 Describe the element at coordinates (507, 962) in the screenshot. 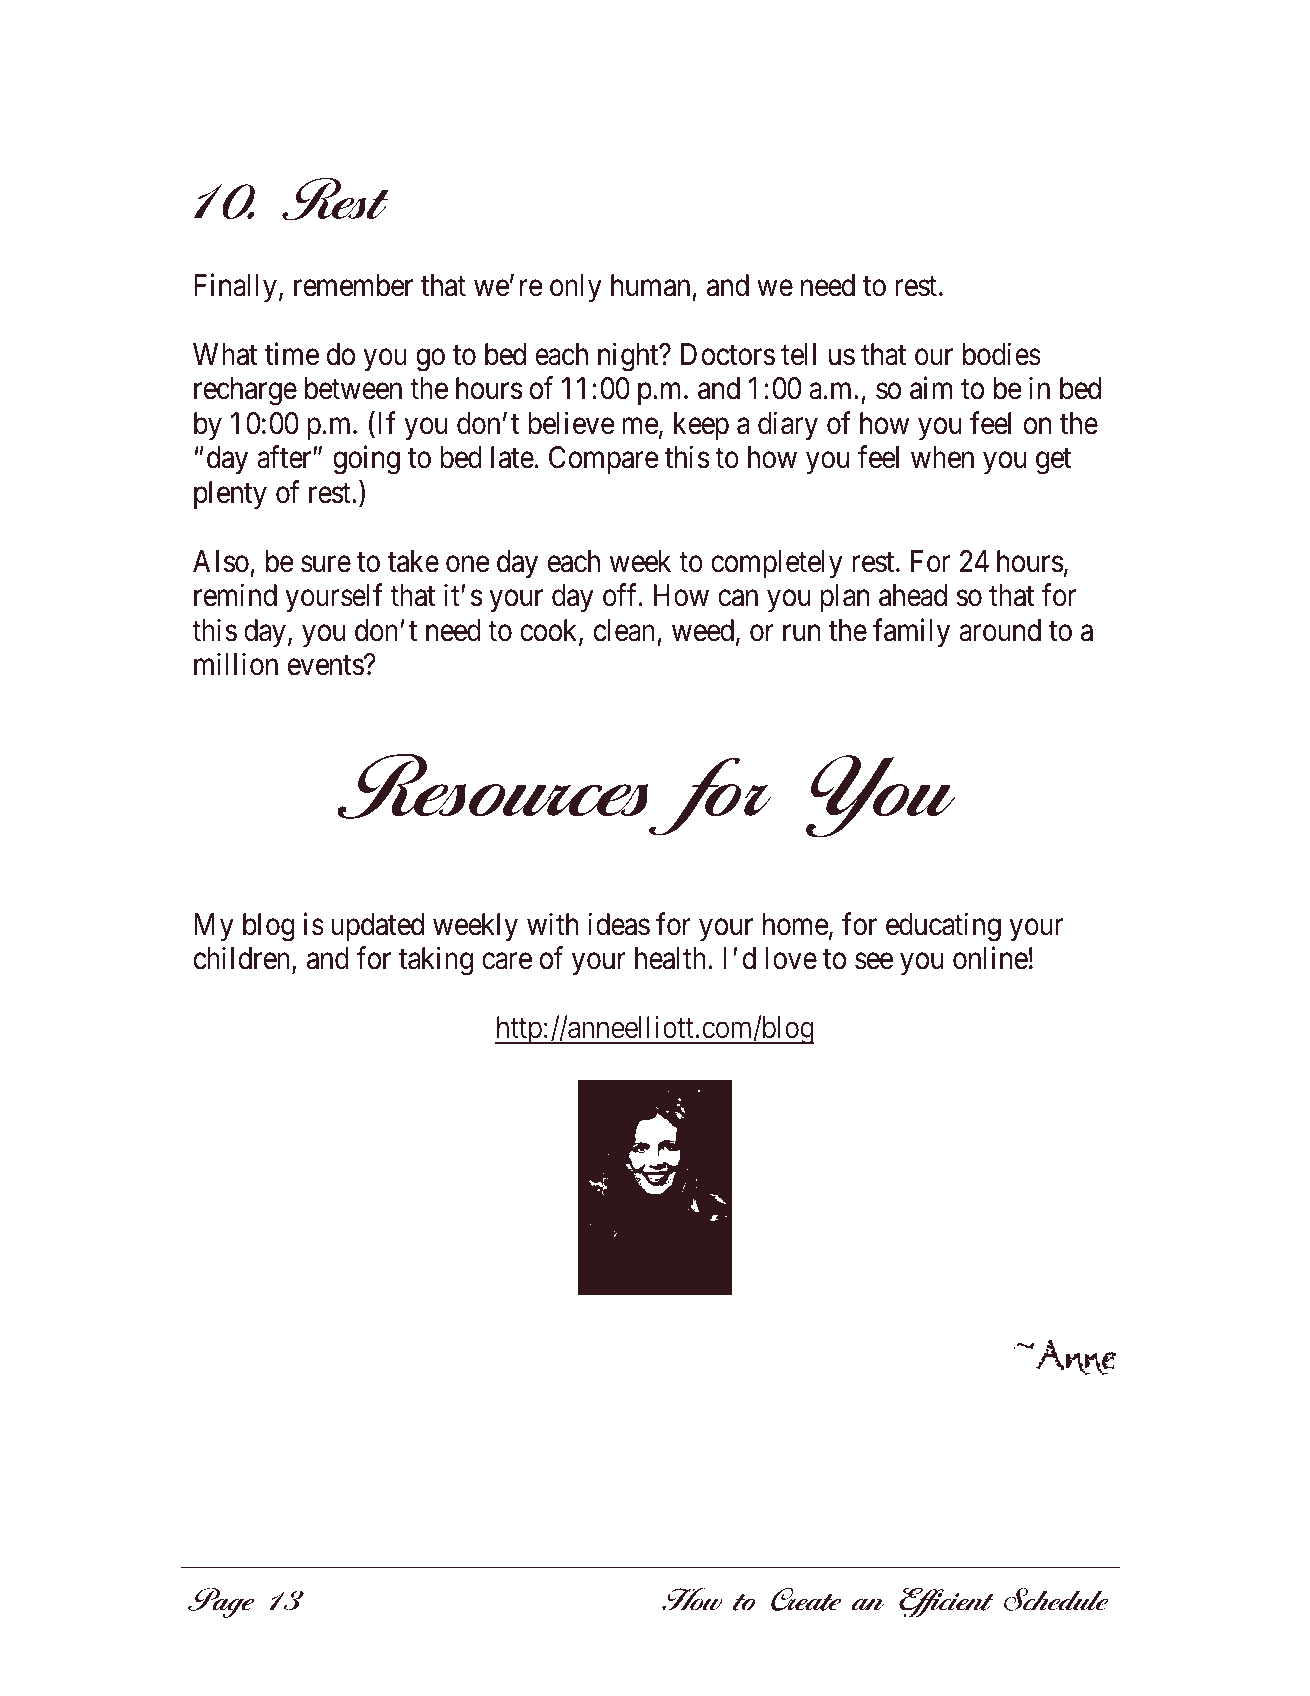

I see `care` at that location.
